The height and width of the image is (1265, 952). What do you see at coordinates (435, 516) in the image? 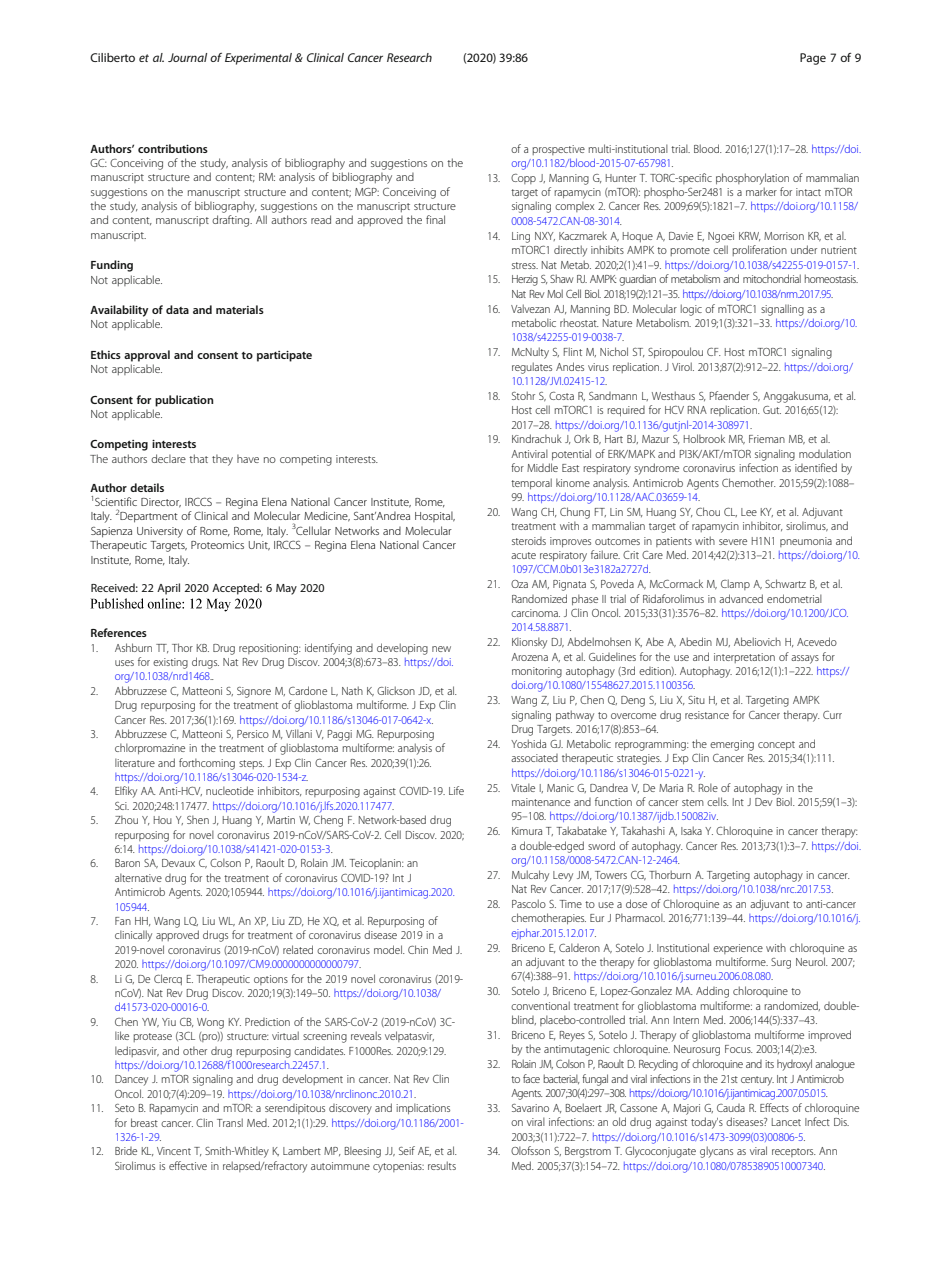
I see `Hospital` at bounding box center [435, 516].
